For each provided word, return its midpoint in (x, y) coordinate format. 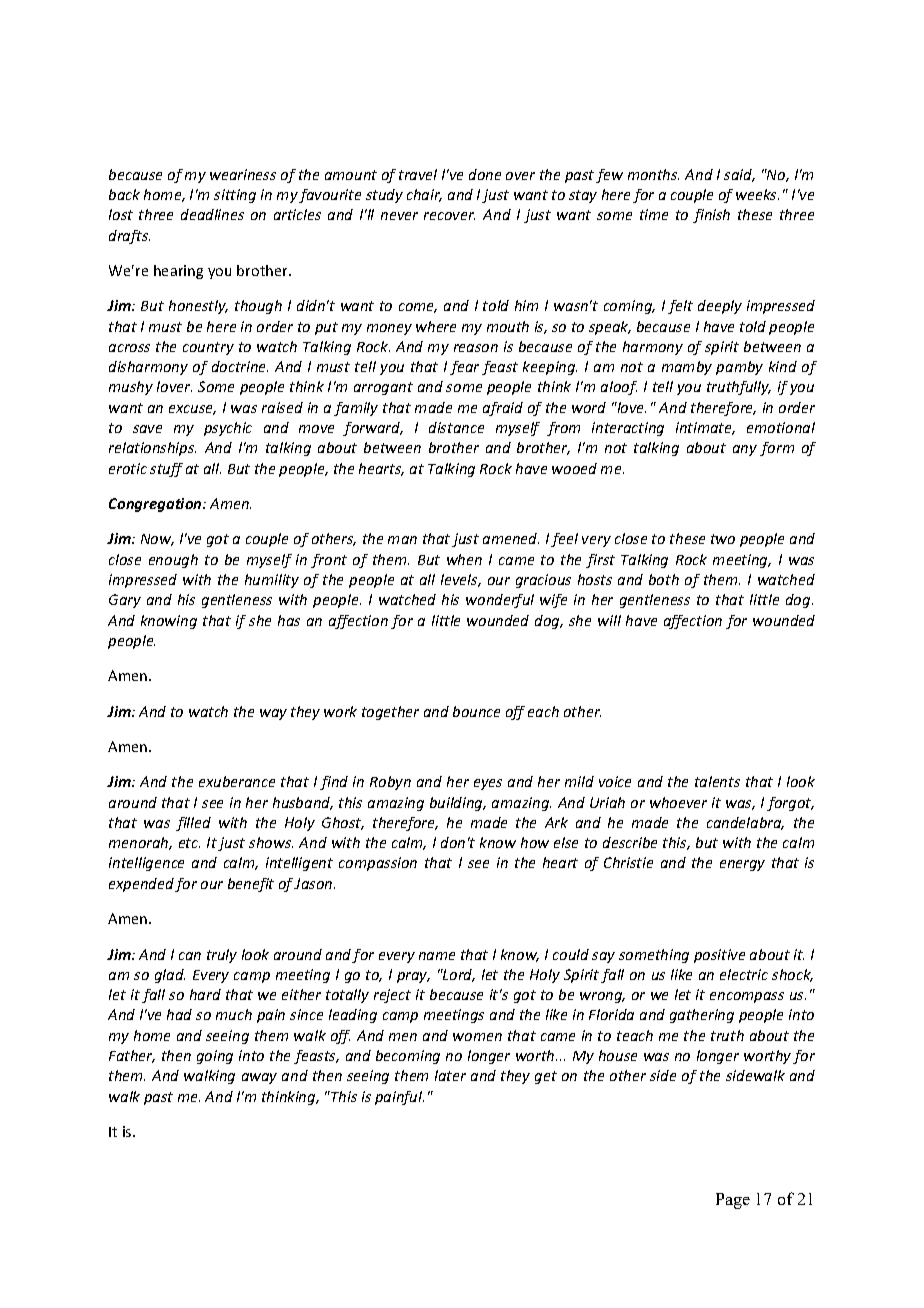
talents (717, 781)
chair (424, 195)
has (289, 620)
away (259, 1078)
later (450, 1075)
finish (711, 216)
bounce (476, 711)
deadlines (212, 214)
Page (733, 1201)
